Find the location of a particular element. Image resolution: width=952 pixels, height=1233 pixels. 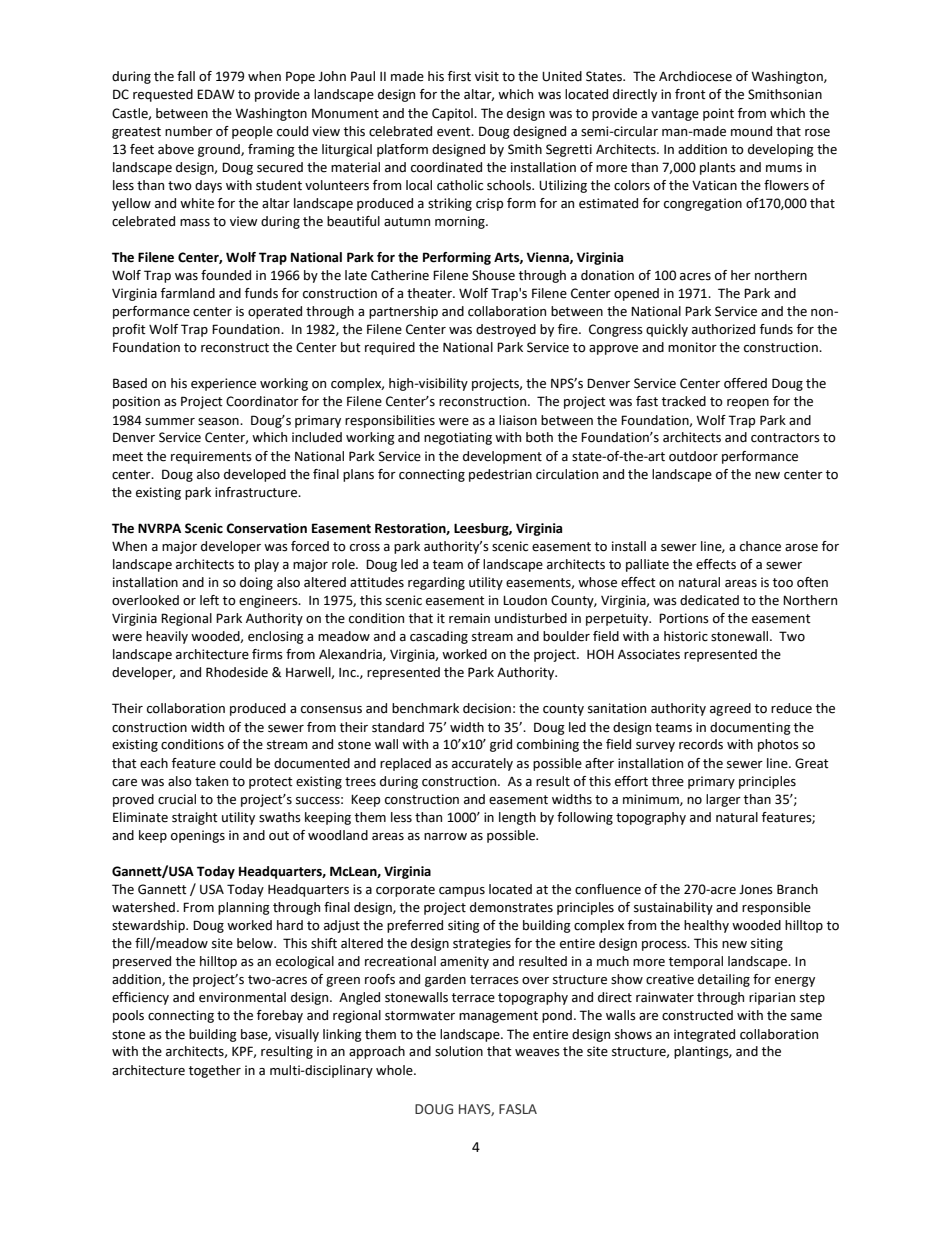

number is located at coordinates (189, 131).
